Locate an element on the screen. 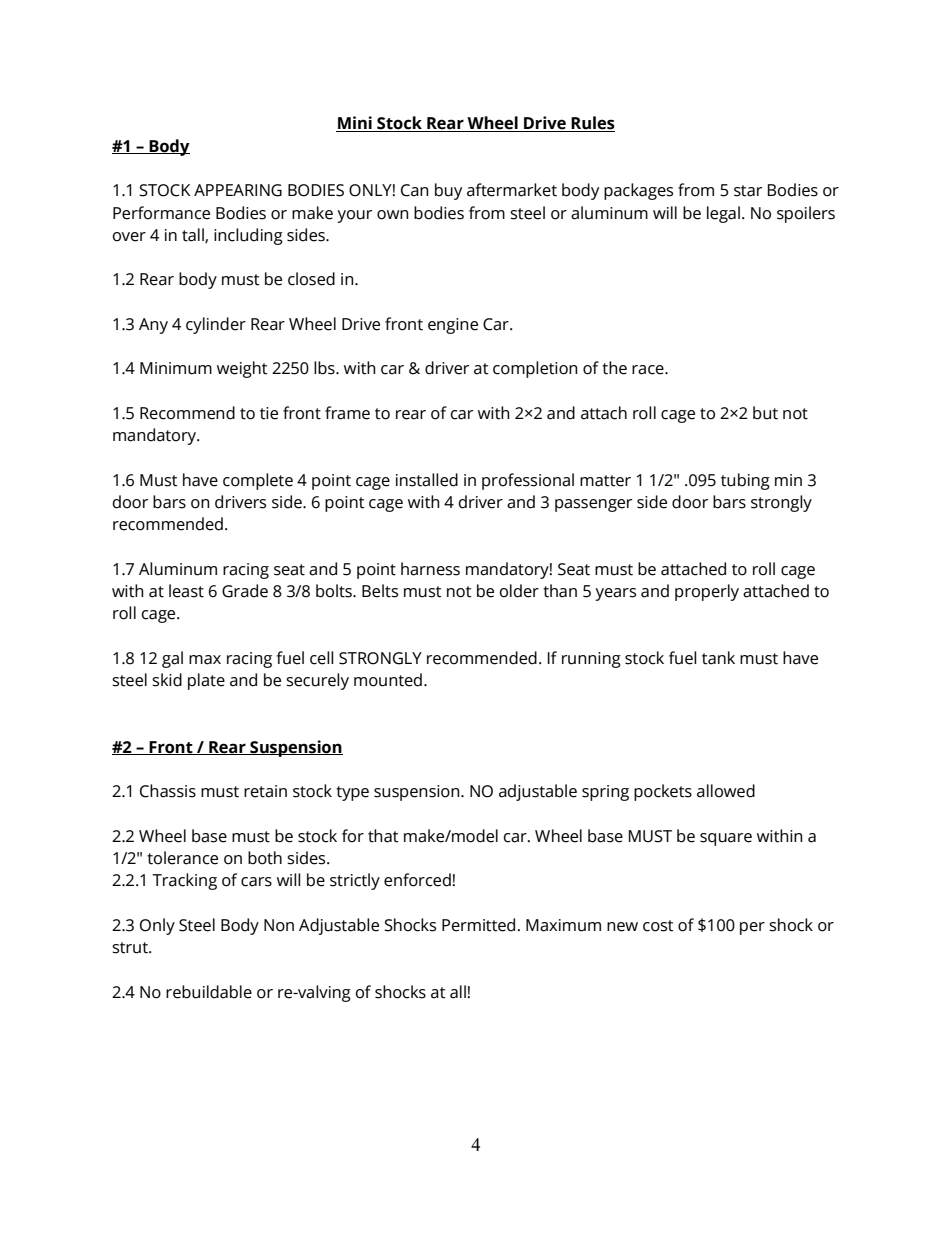 The image size is (952, 1233). least is located at coordinates (186, 591).
